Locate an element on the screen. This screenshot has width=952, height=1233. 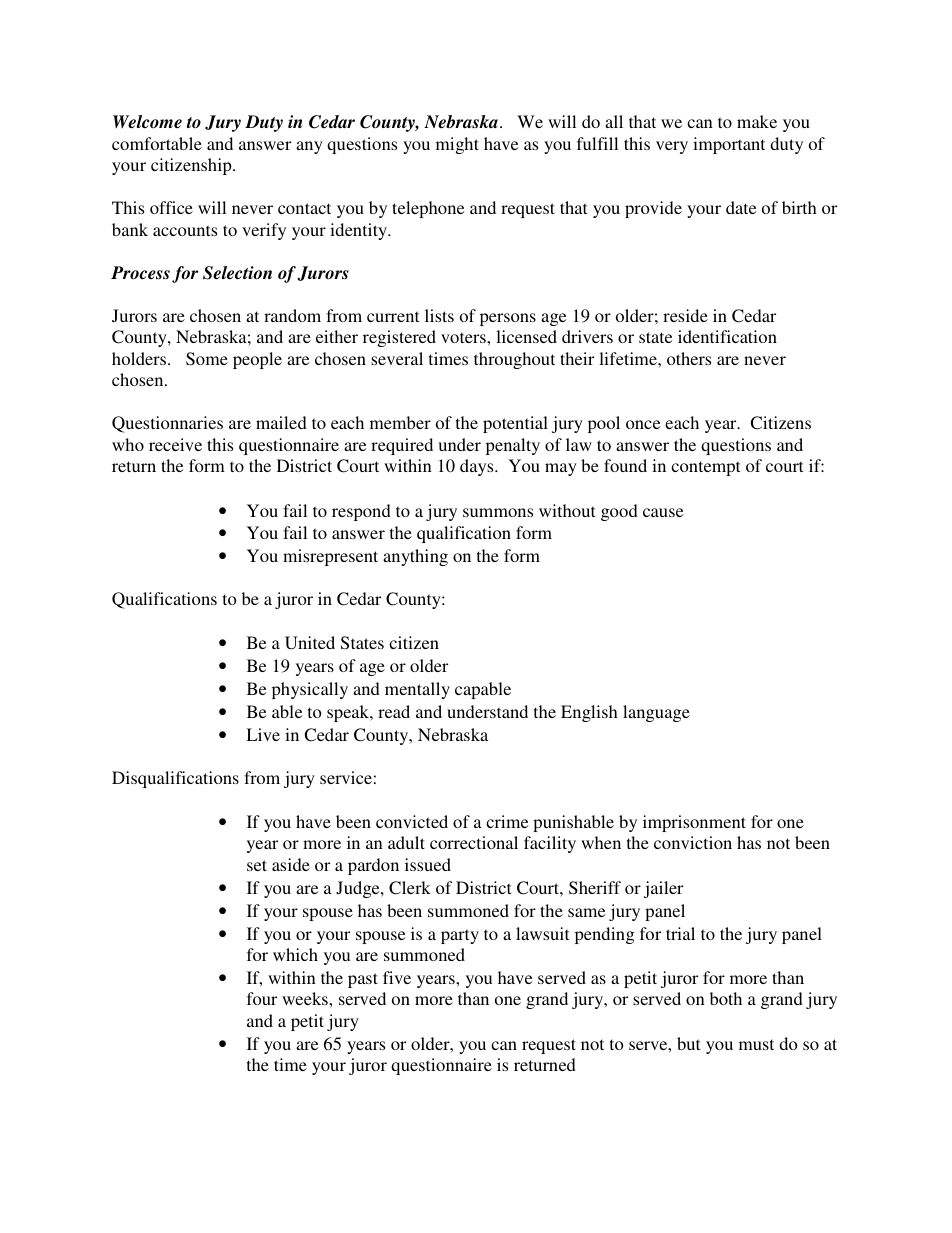
important is located at coordinates (729, 145).
